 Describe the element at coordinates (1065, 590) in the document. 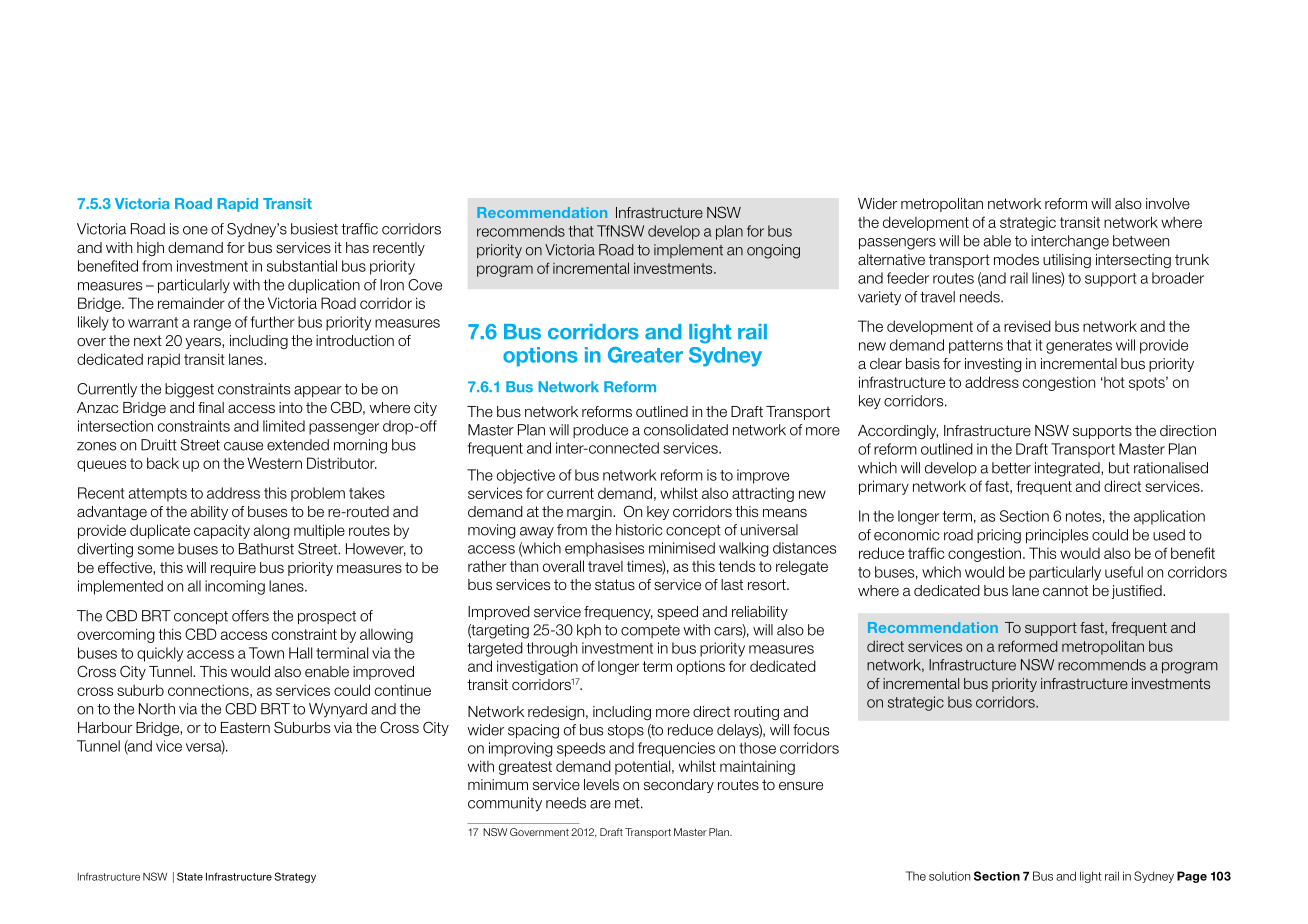

I see `cannot` at that location.
